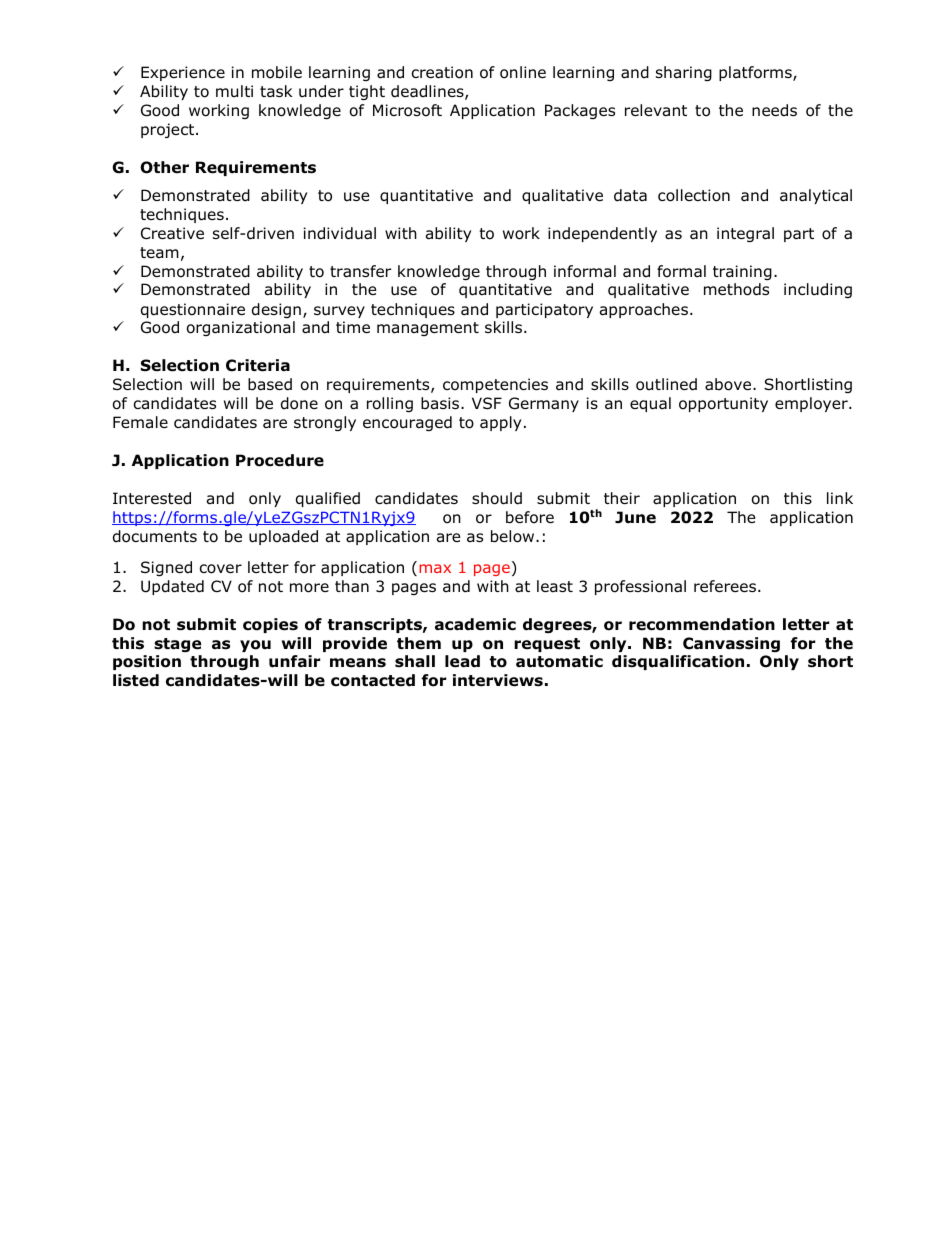 The image size is (952, 1233). I want to click on Criteria, so click(258, 365).
